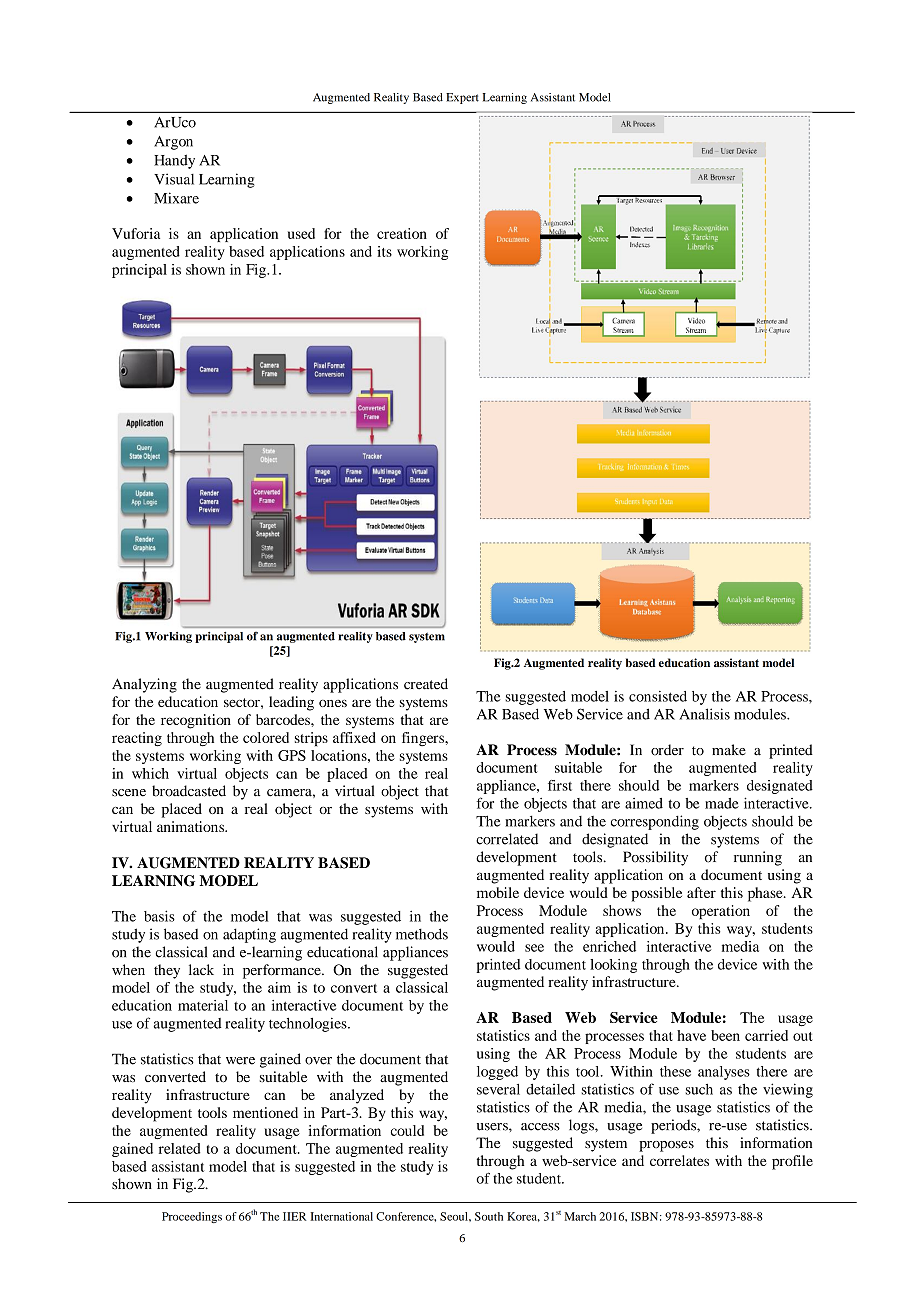  Describe the element at coordinates (462, 98) in the document. I see `Expert` at that location.
